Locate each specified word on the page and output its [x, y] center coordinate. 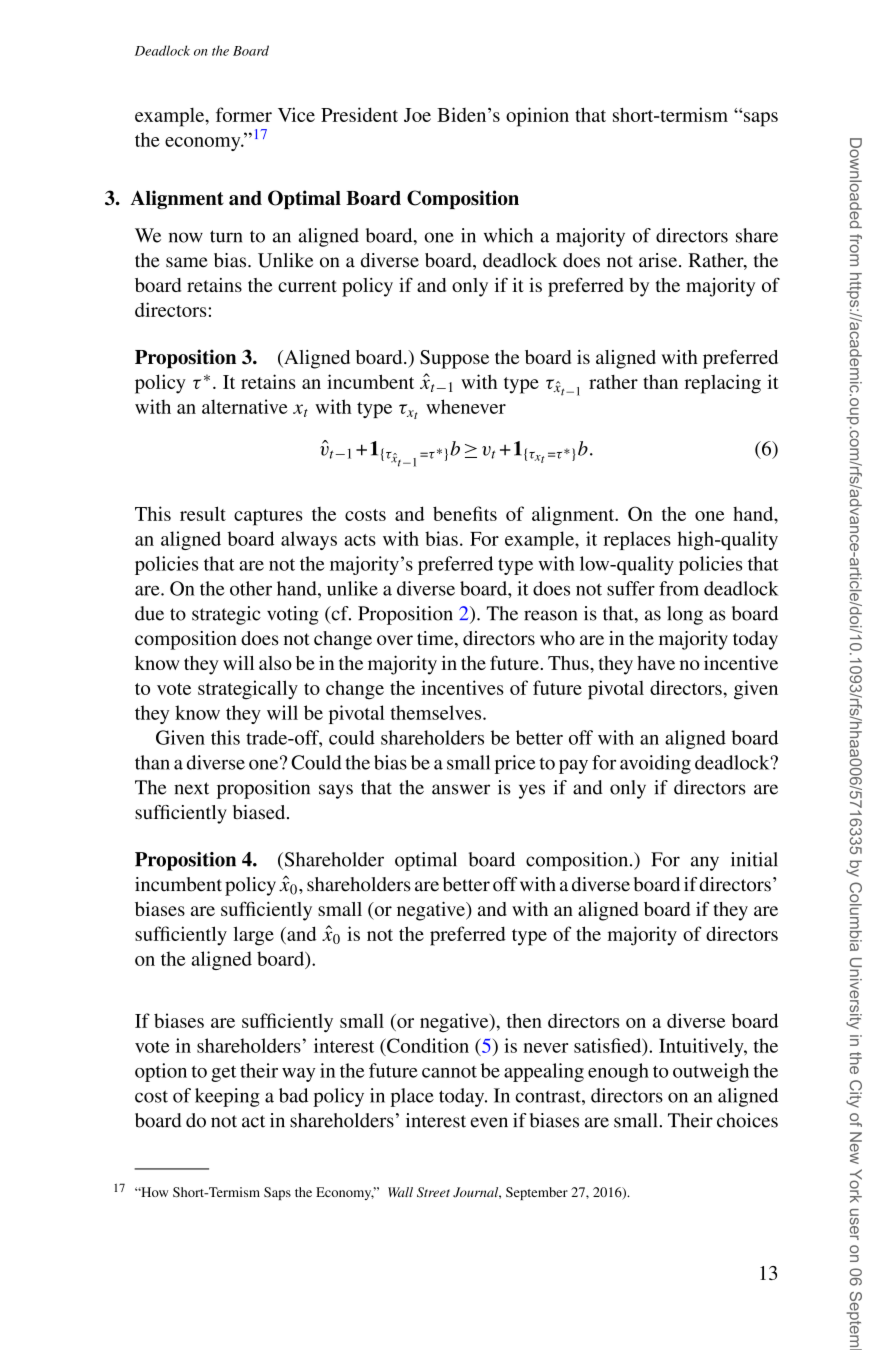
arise [659, 260]
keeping [227, 1097]
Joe [417, 115]
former [244, 114]
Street [433, 1192]
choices [747, 1120]
